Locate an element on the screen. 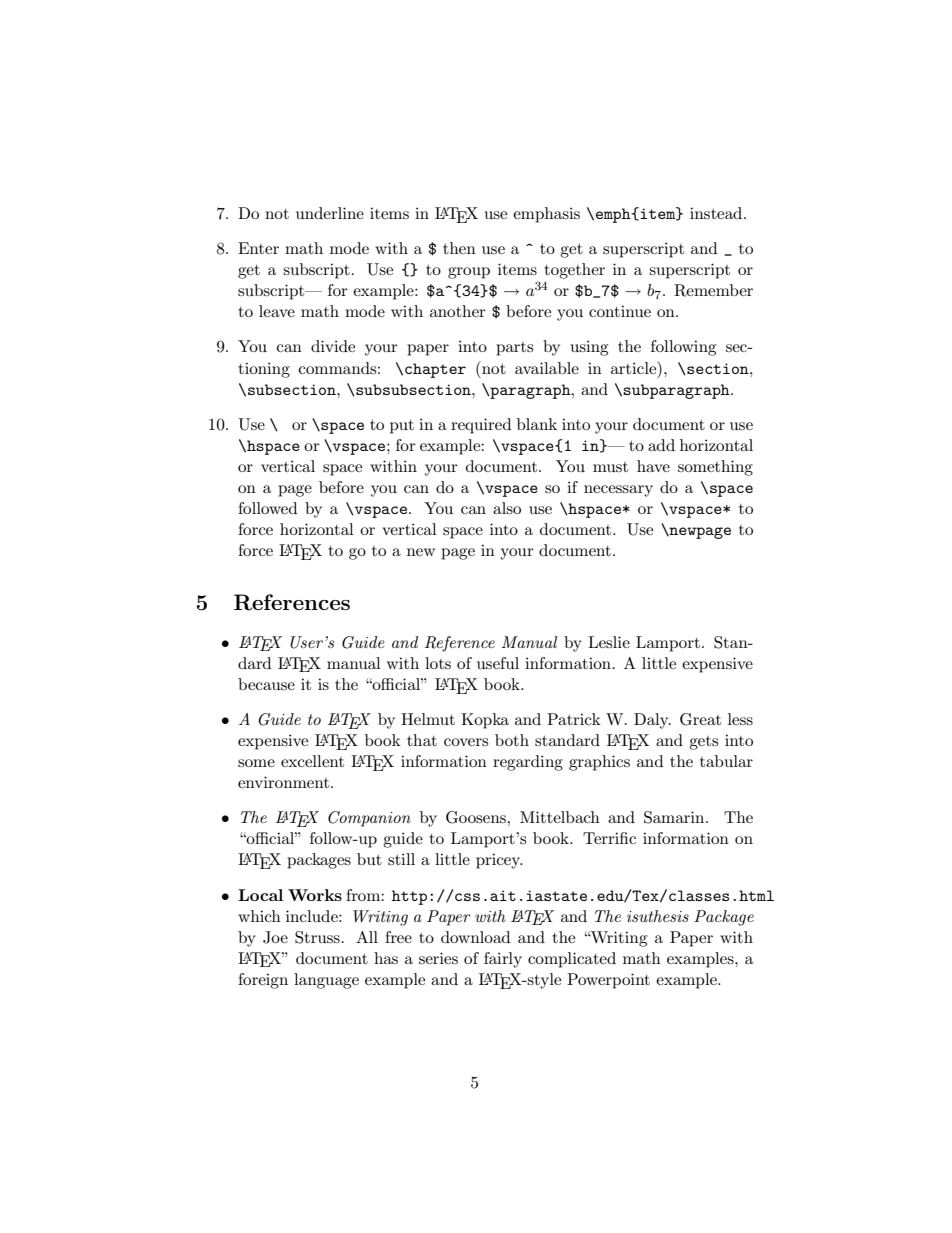 The image size is (952, 1233). useful is located at coordinates (498, 663).
